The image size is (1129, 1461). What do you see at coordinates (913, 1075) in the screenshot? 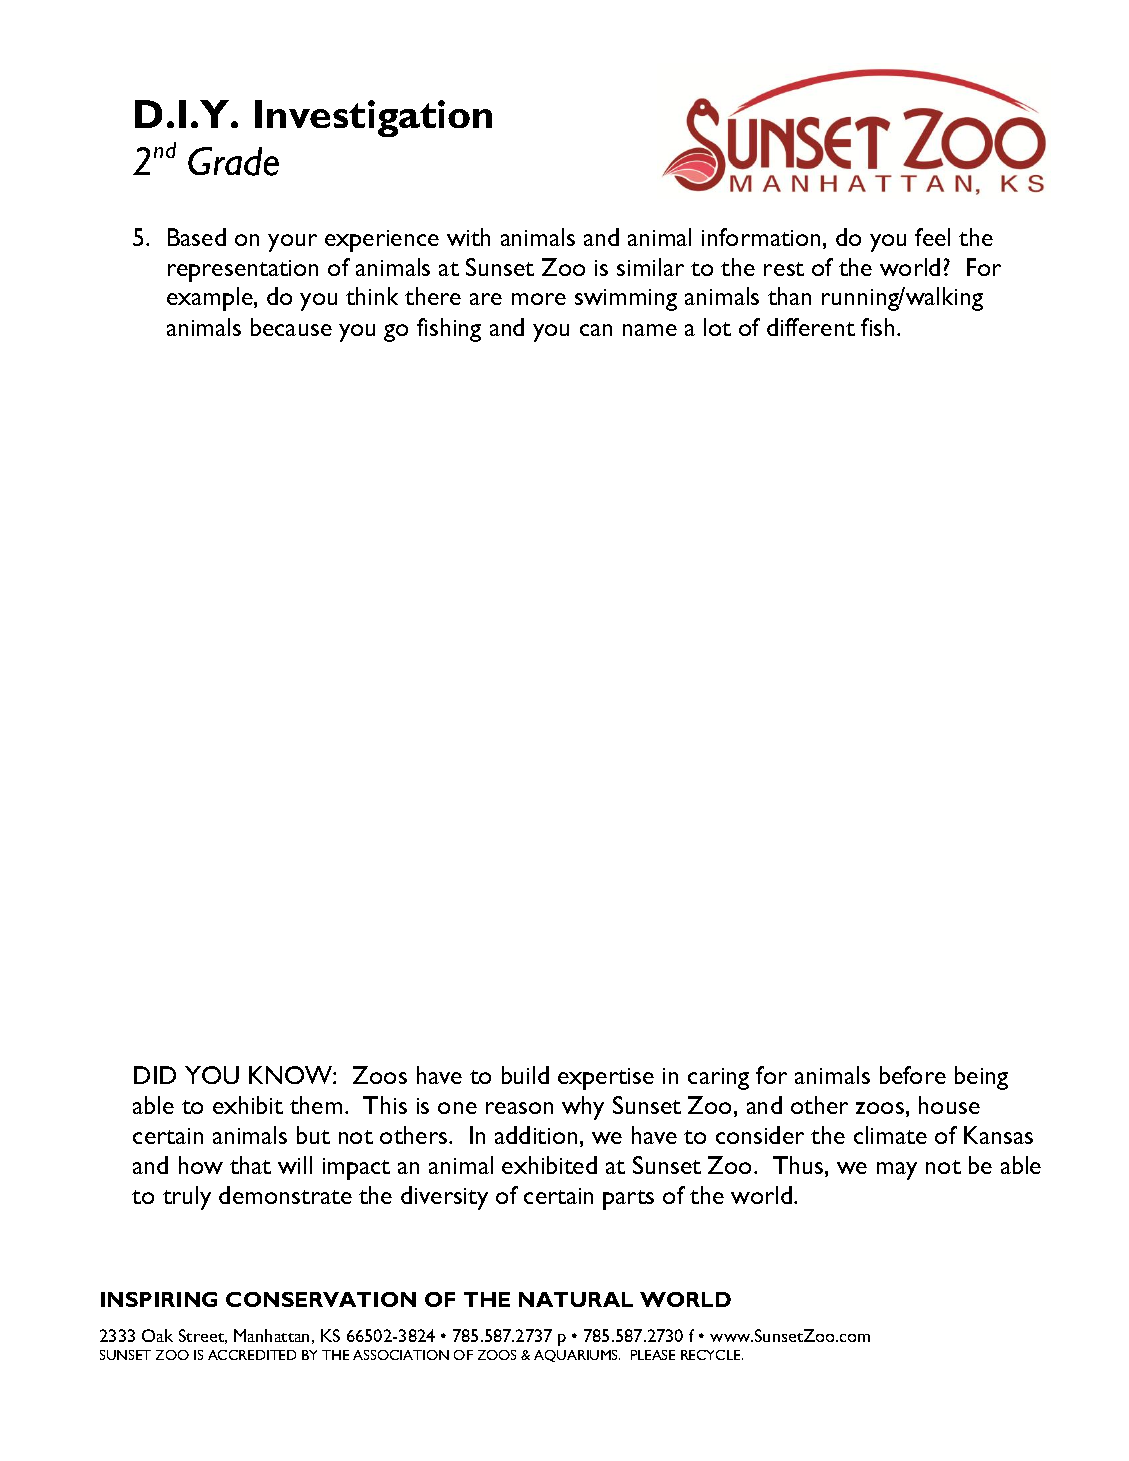
I see `before` at bounding box center [913, 1075].
